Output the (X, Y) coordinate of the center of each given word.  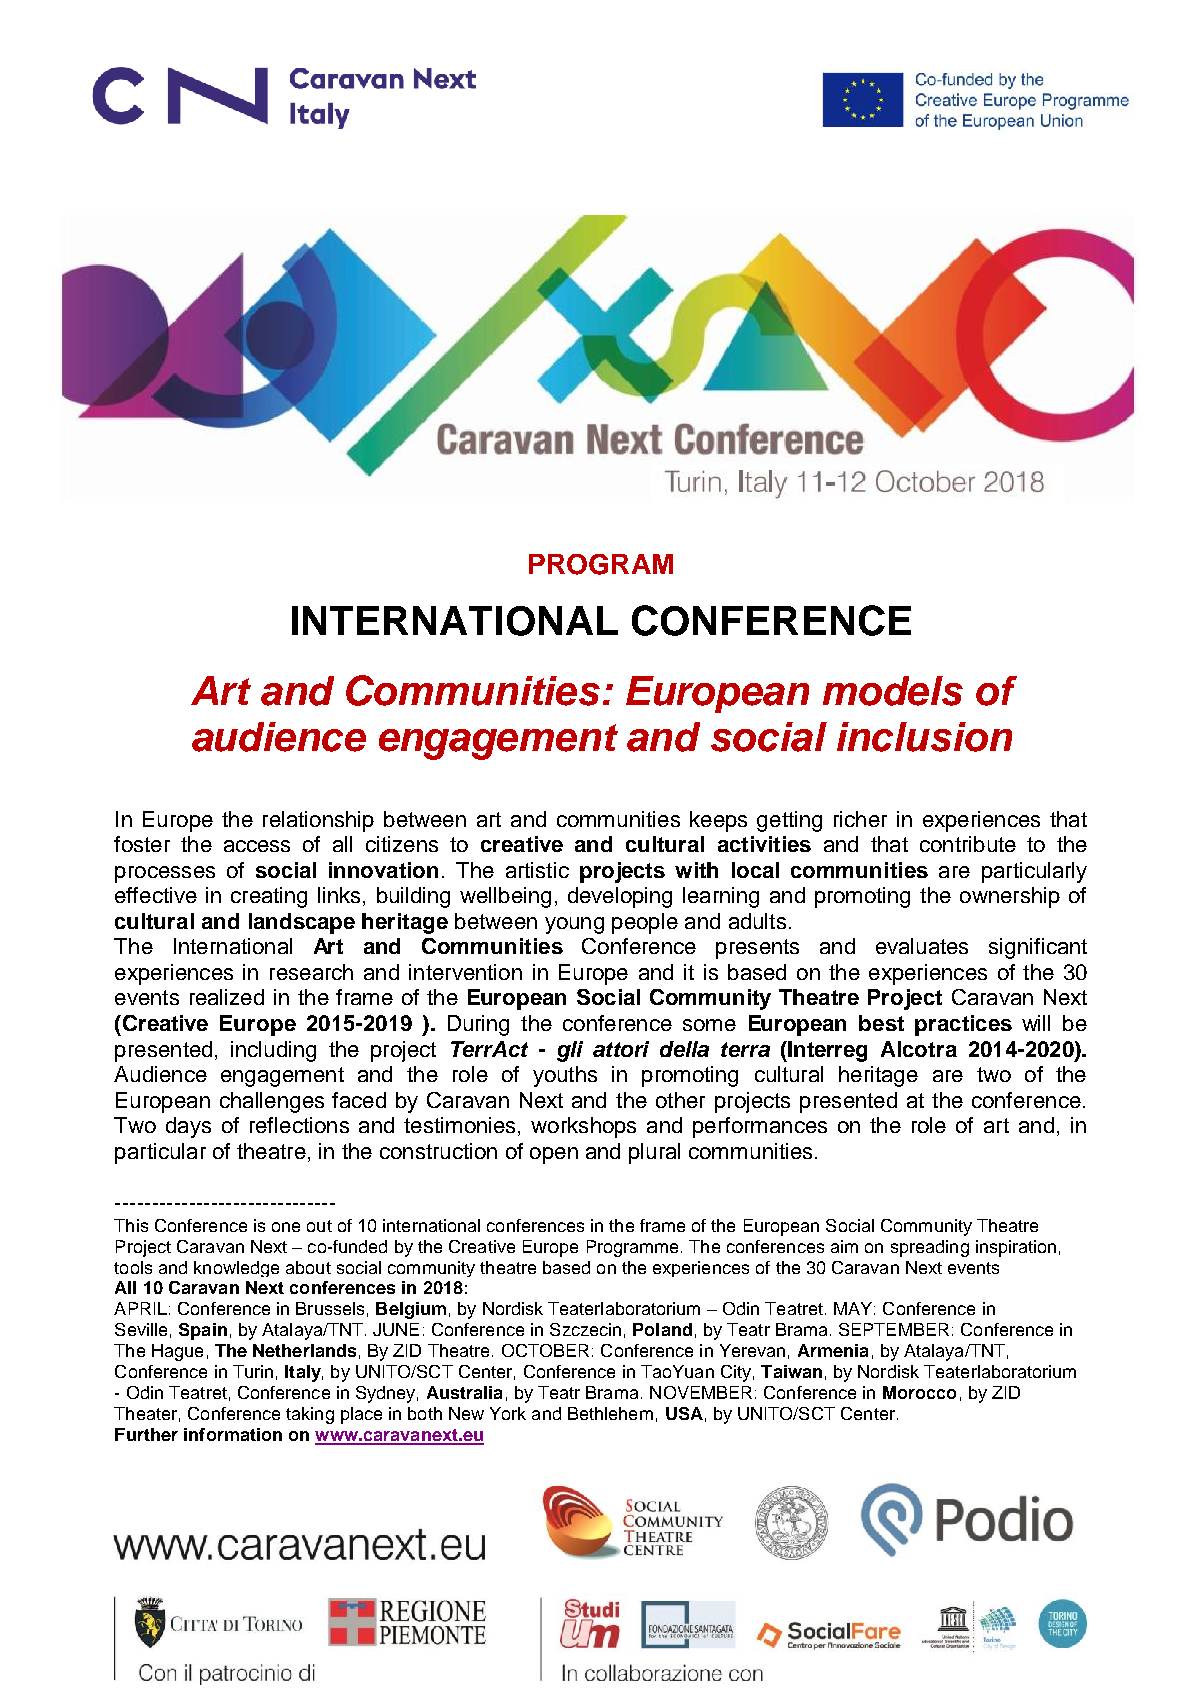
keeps (718, 821)
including (273, 1051)
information (233, 1434)
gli (570, 1051)
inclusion (924, 737)
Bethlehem (610, 1413)
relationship (318, 821)
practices (963, 1025)
